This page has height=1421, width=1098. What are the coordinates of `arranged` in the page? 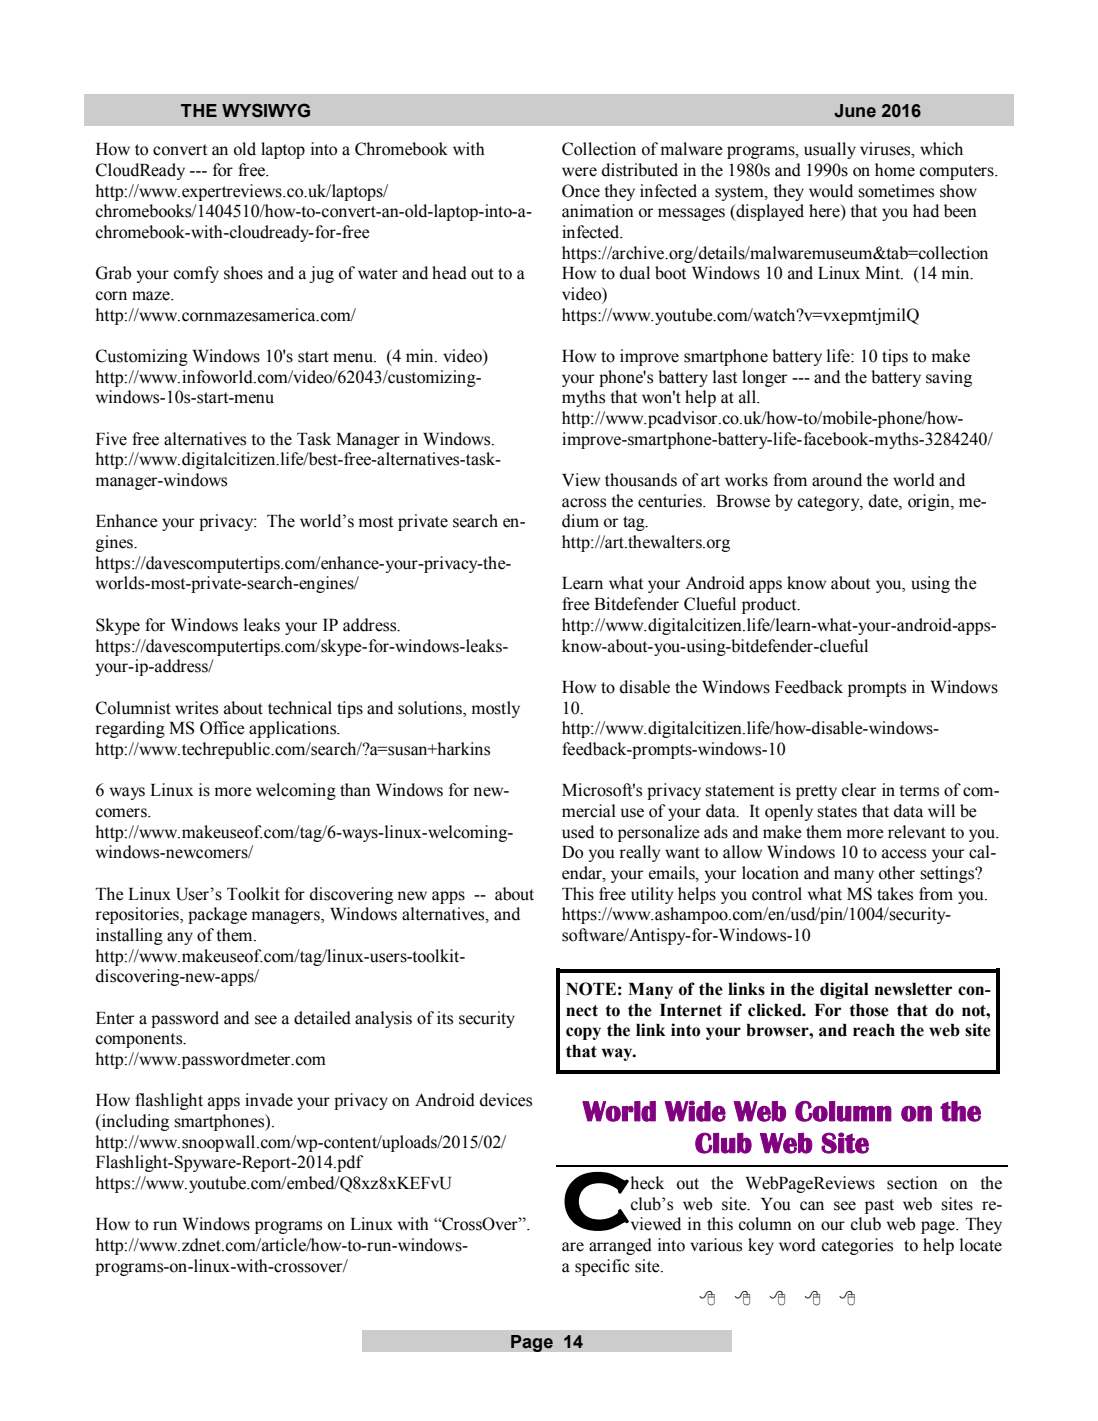 It's located at (620, 1246).
